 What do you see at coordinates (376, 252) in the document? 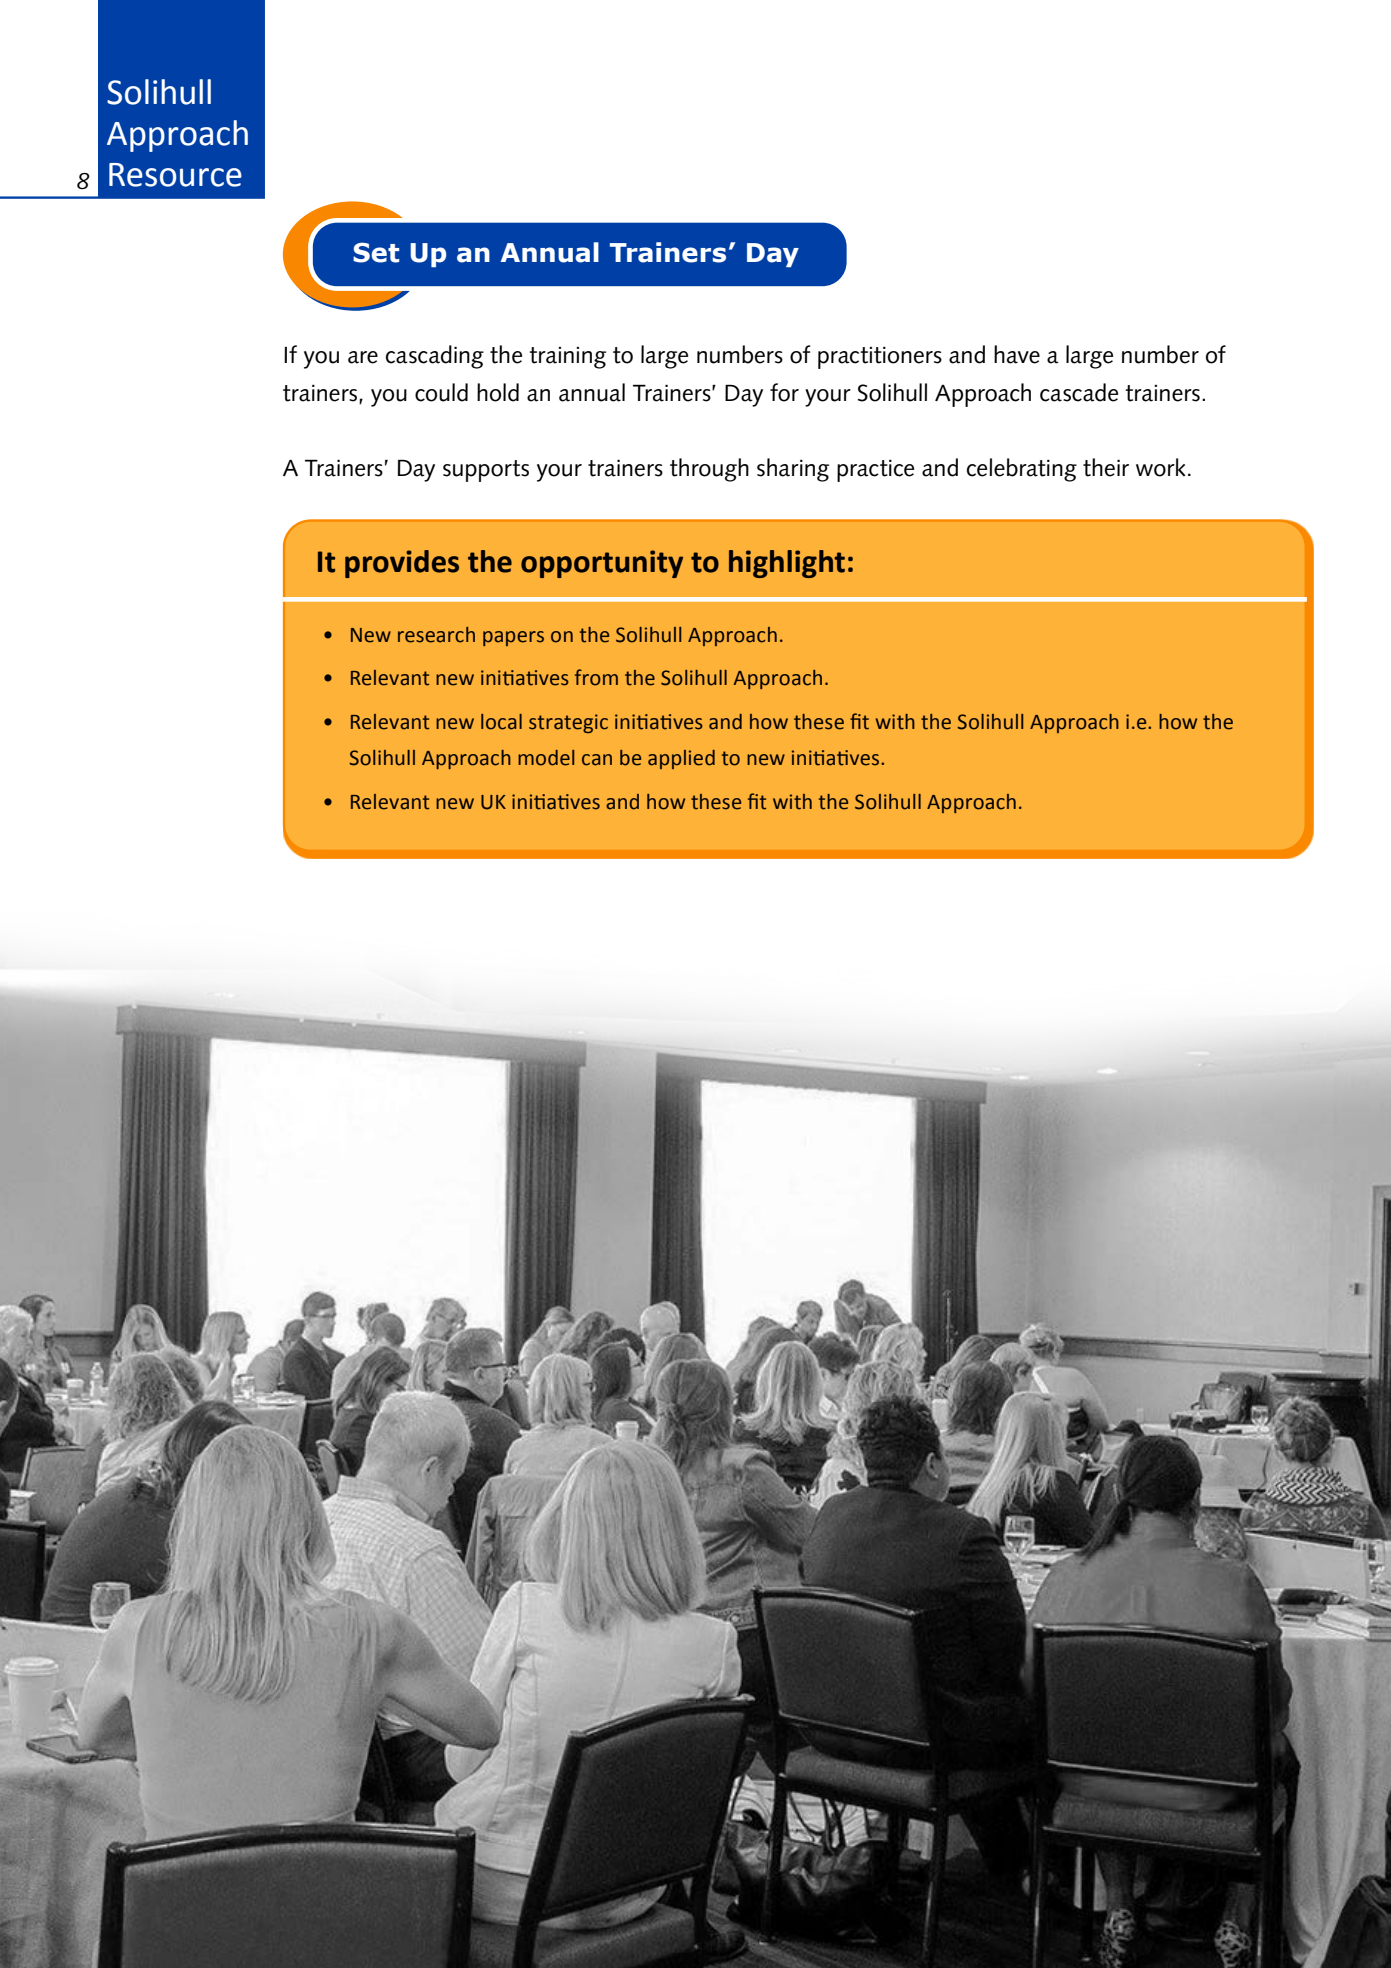
I see `Set` at bounding box center [376, 252].
